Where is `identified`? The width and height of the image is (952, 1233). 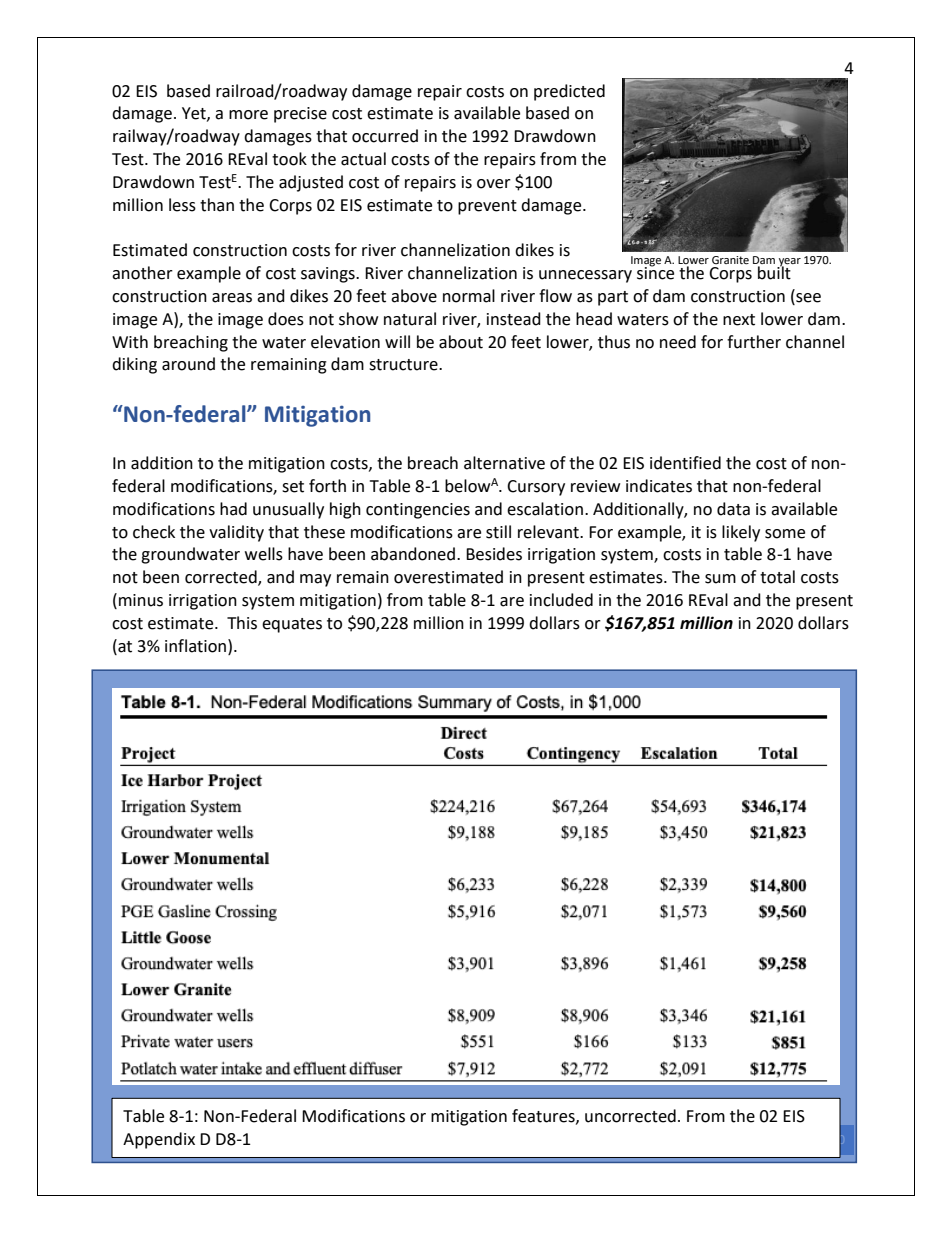 identified is located at coordinates (685, 463).
